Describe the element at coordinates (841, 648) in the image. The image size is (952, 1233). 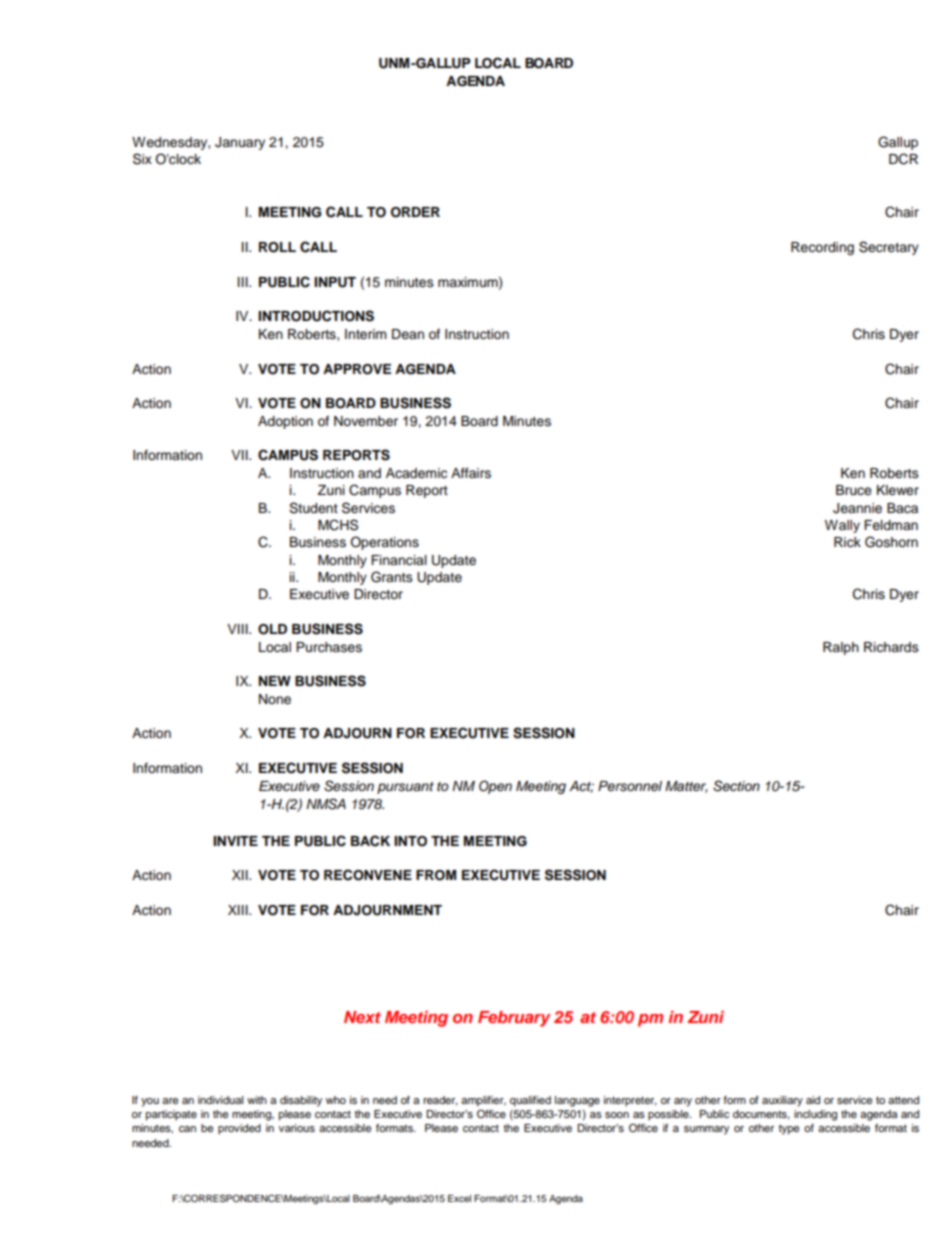
I see `Ralph` at that location.
